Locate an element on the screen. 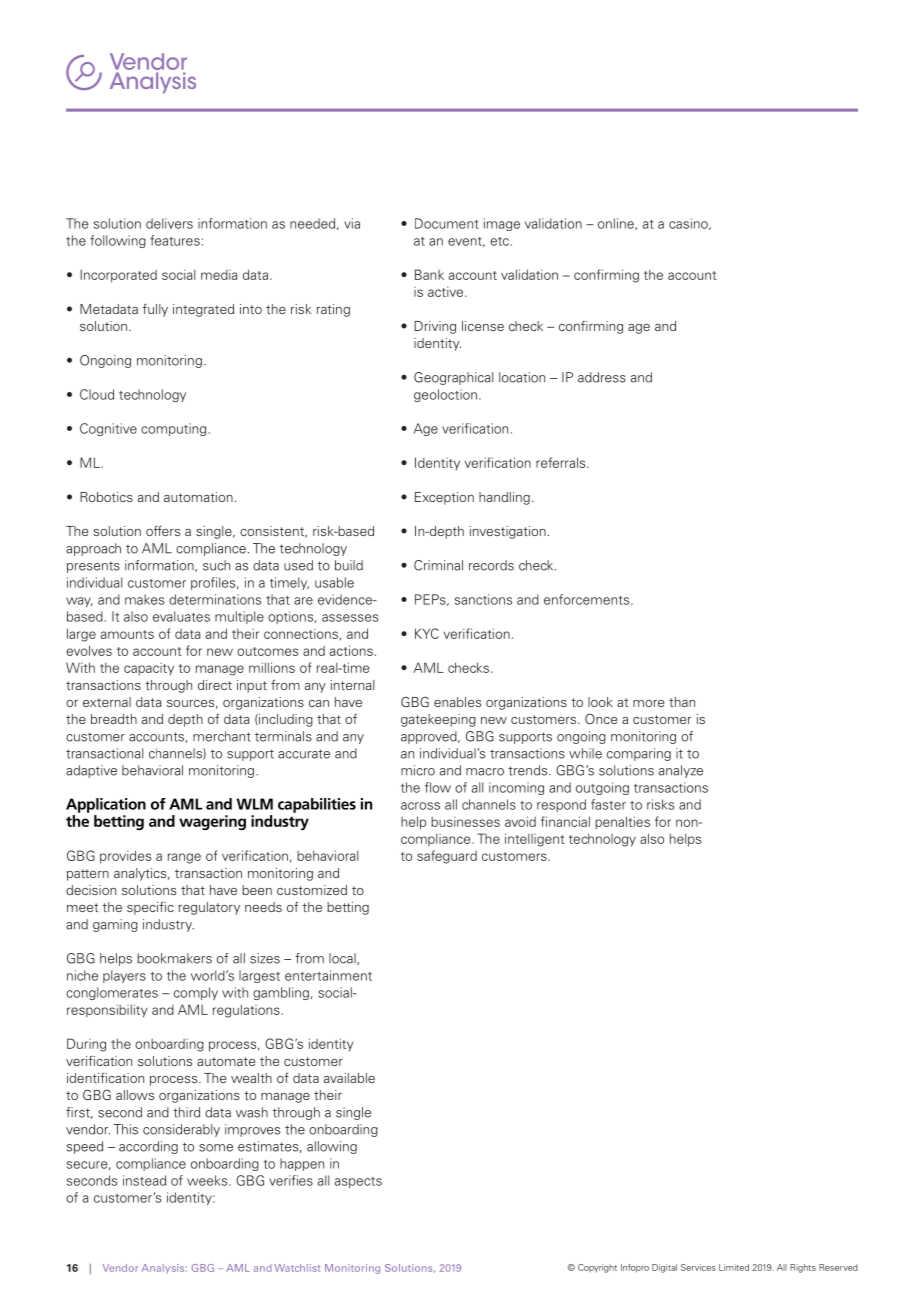 The width and height of the screenshot is (924, 1308). instead is located at coordinates (144, 1180).
